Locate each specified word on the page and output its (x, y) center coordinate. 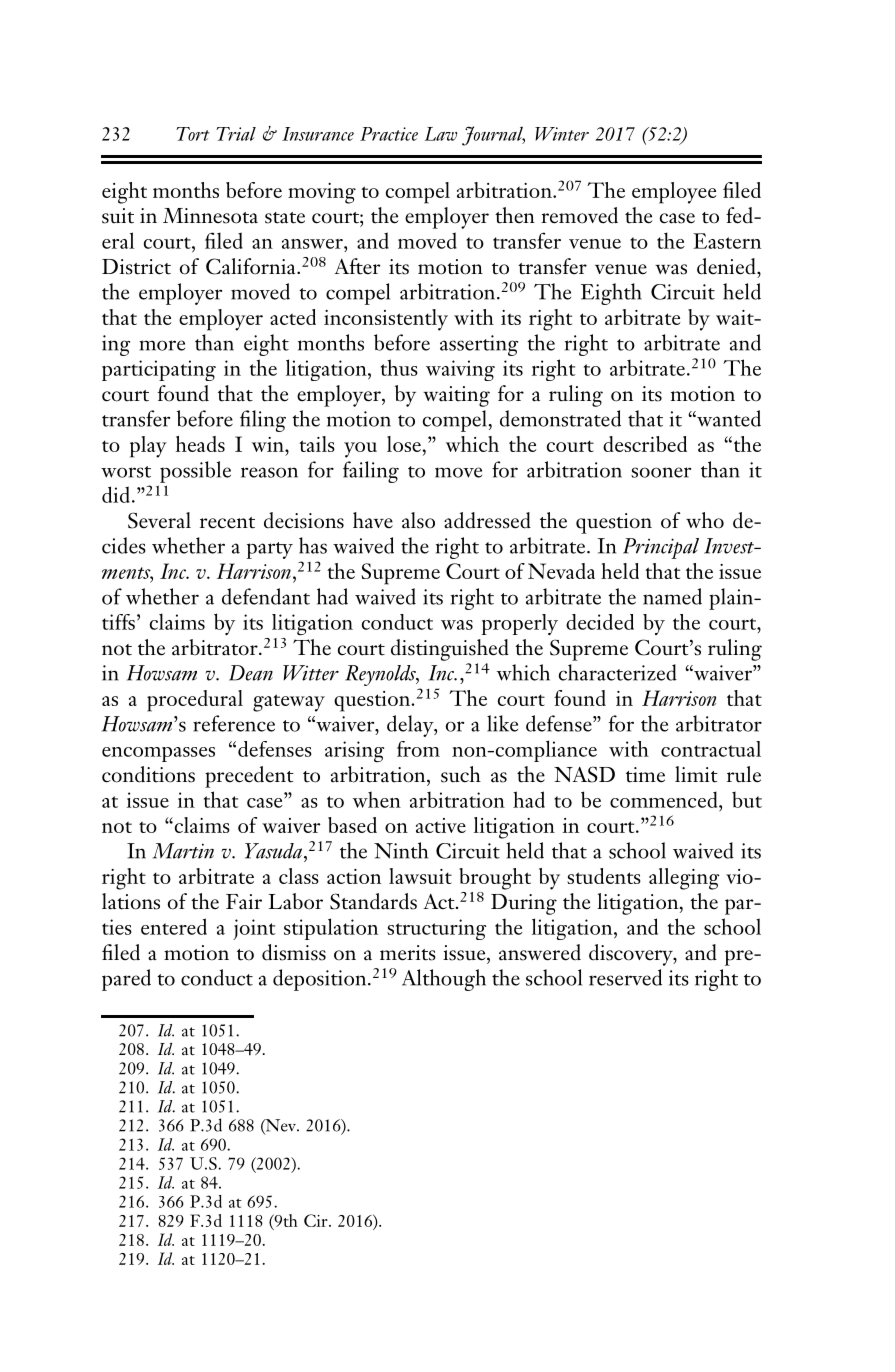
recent (227, 523)
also (418, 520)
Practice (389, 134)
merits (408, 953)
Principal (661, 548)
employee (674, 193)
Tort (192, 134)
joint (254, 929)
